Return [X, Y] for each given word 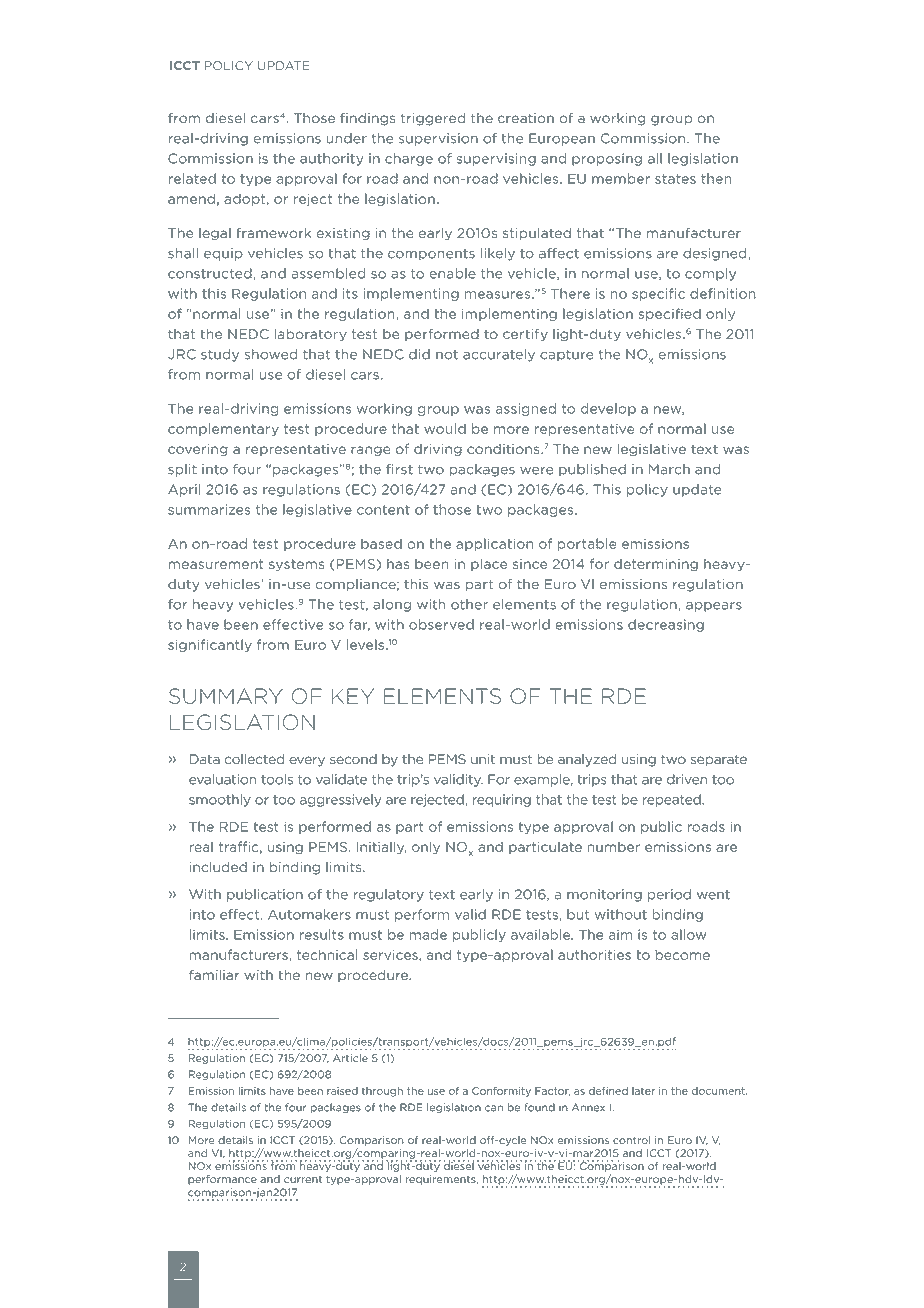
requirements [441, 1180]
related [192, 178]
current [303, 1179]
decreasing [666, 625]
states [675, 179]
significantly [210, 645]
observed [441, 624]
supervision [438, 139]
